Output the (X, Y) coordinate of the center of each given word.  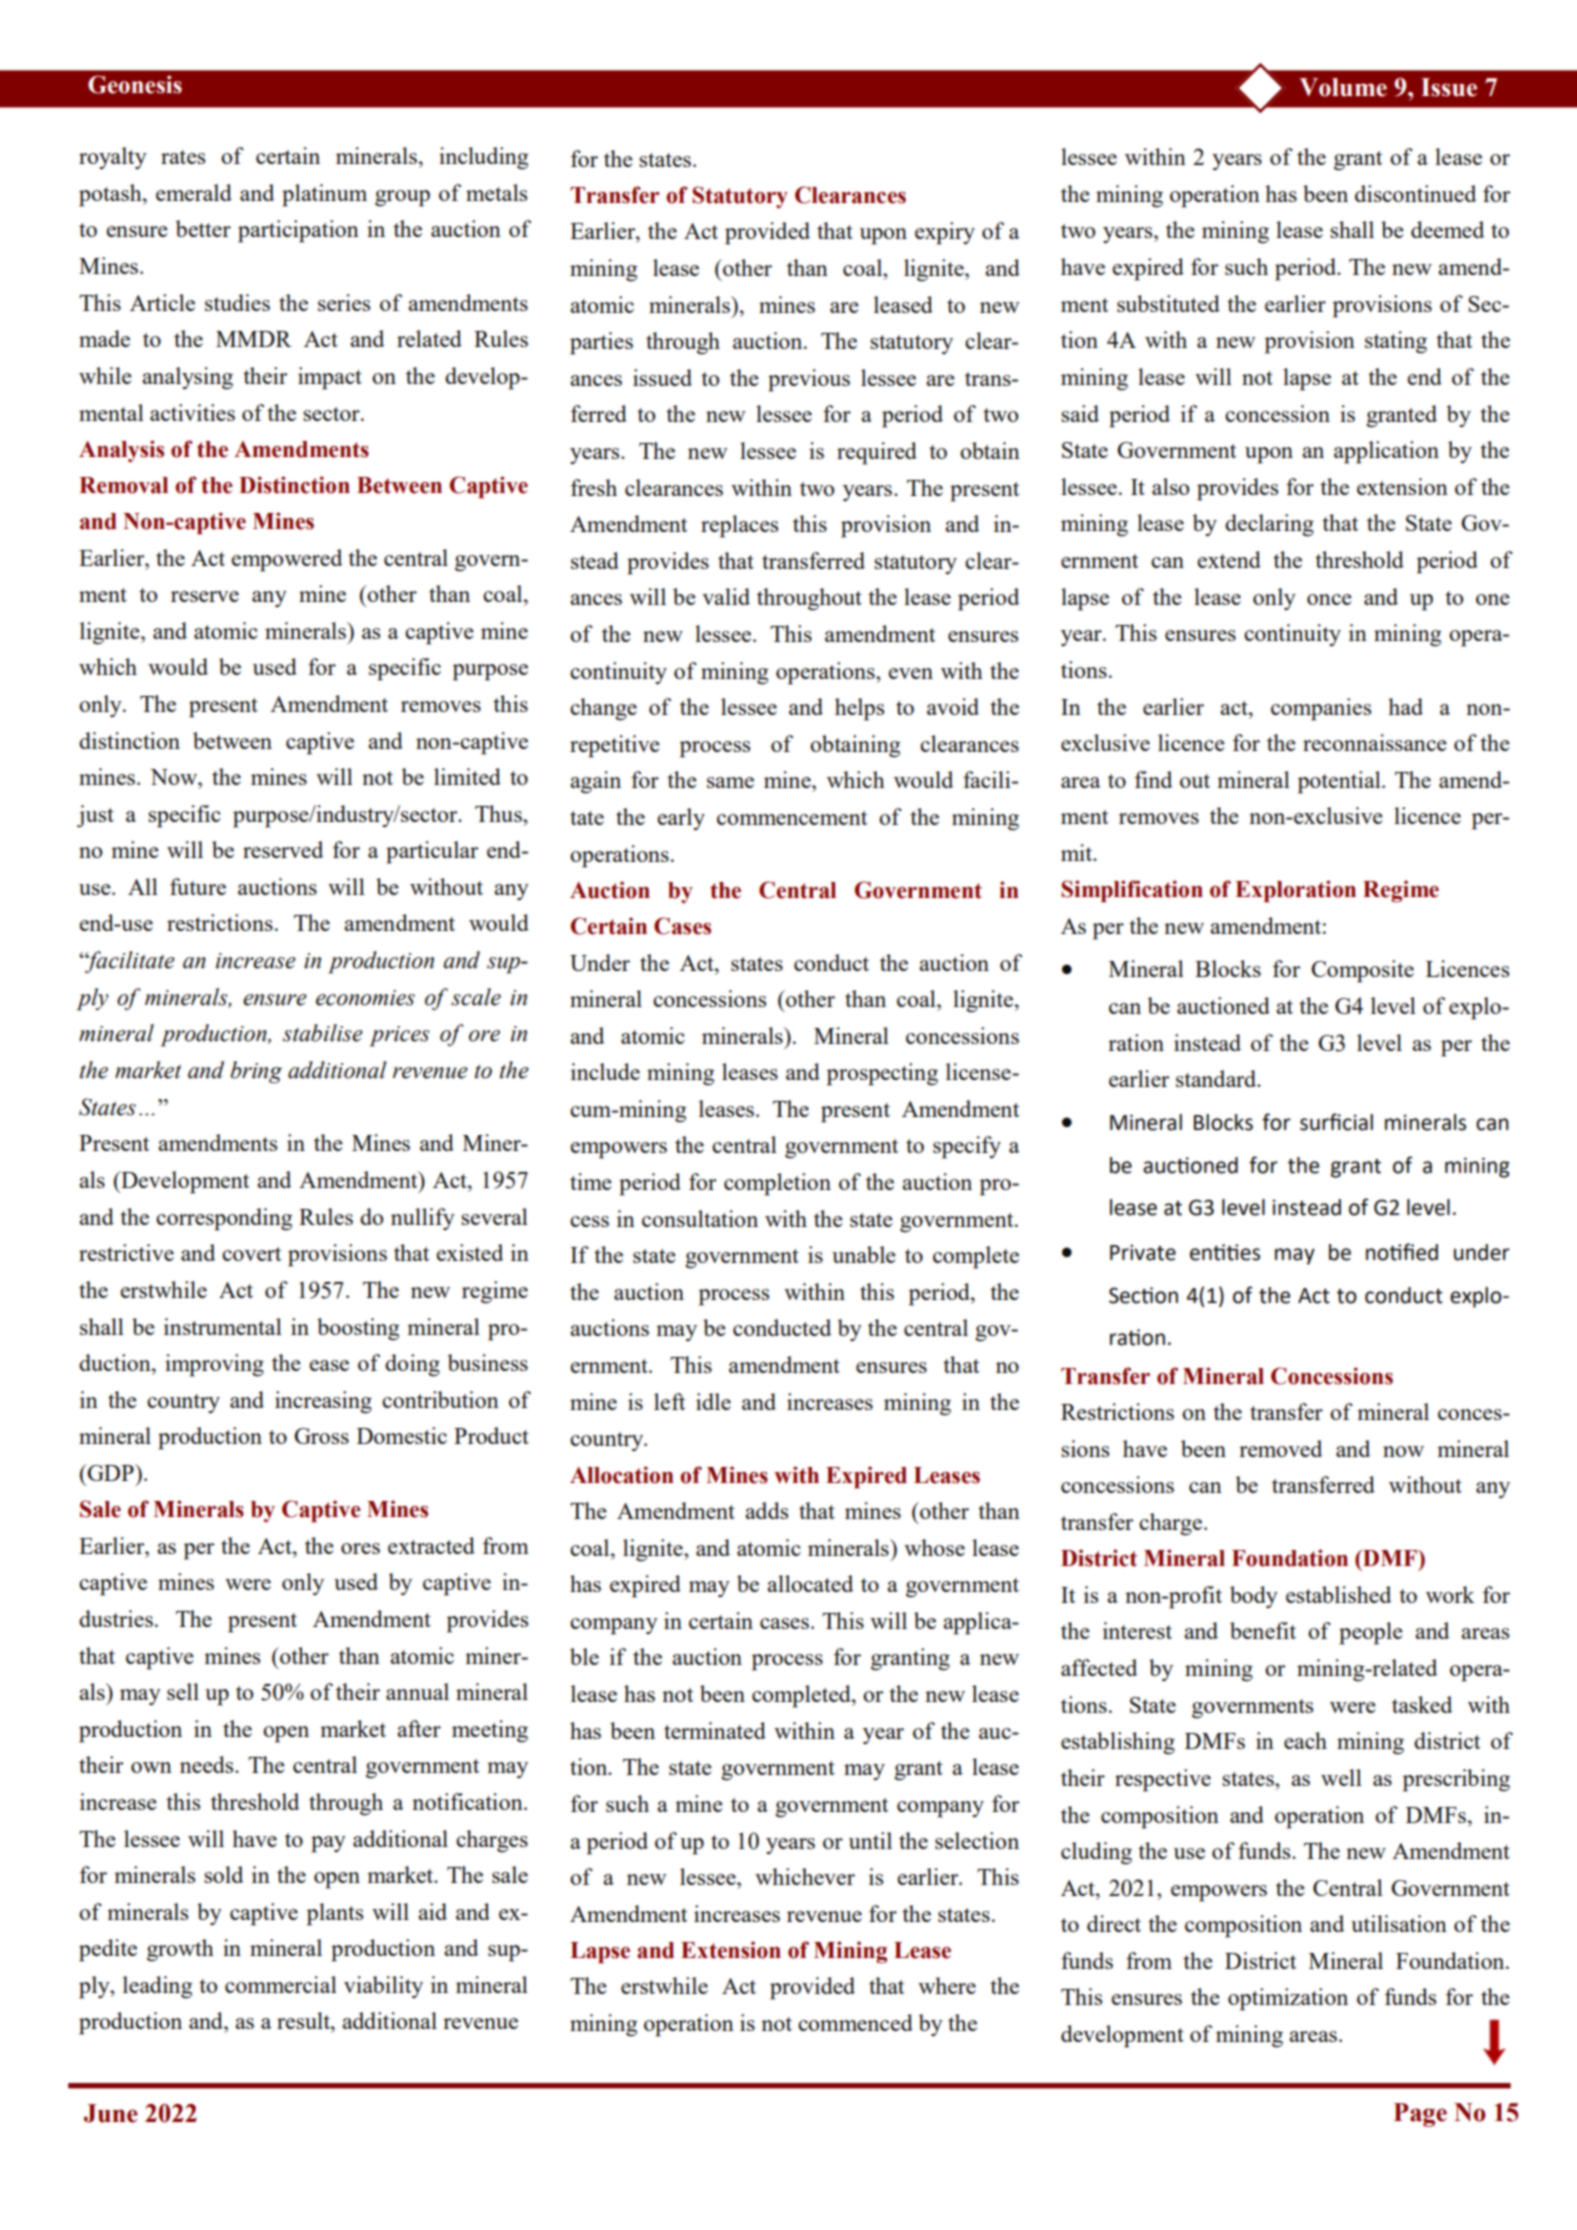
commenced (855, 2022)
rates (183, 157)
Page (1420, 2115)
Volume (1343, 87)
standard (1217, 1078)
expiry (945, 233)
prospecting (882, 1074)
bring (256, 1072)
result (304, 2020)
